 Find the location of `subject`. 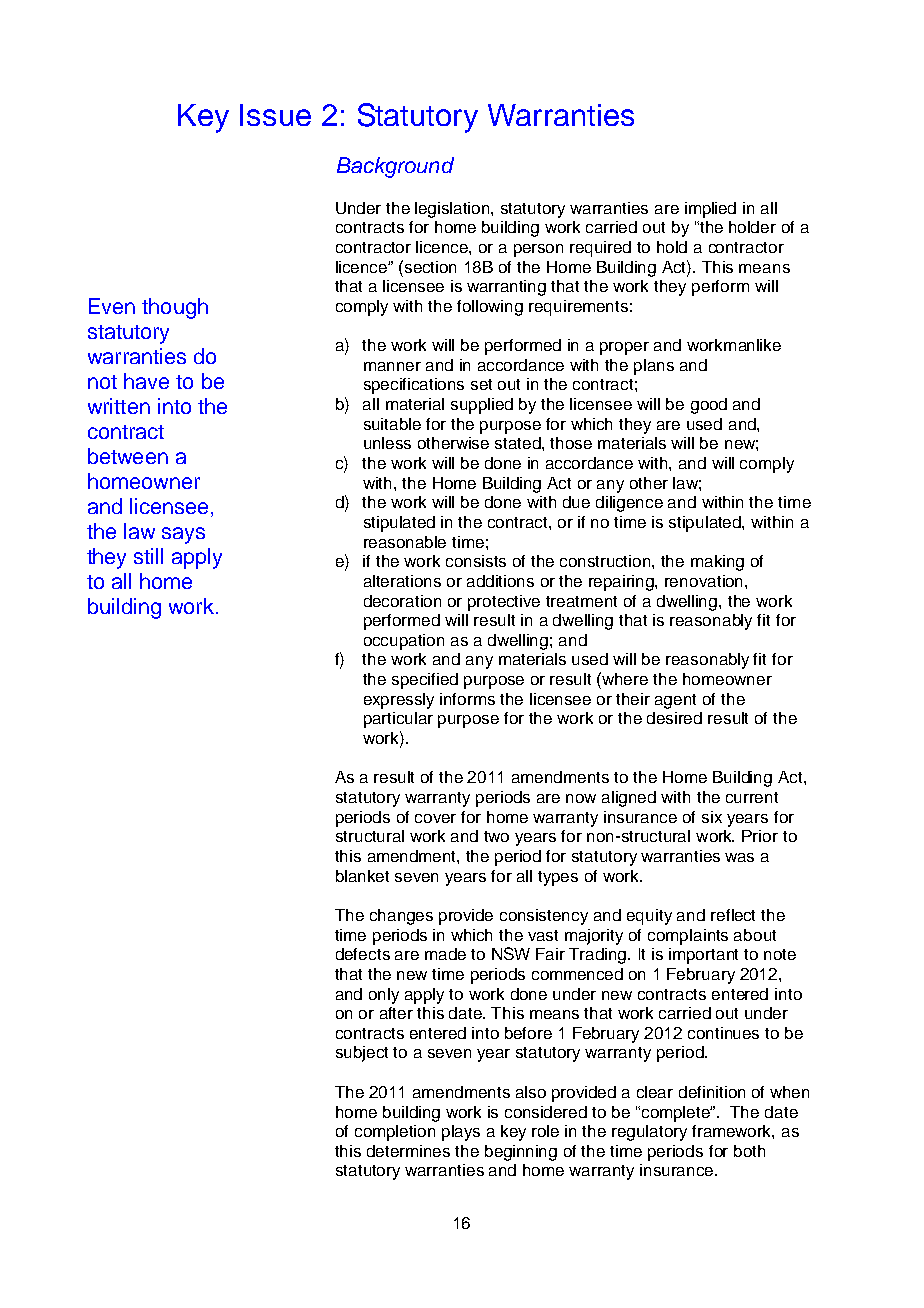

subject is located at coordinates (362, 1054).
